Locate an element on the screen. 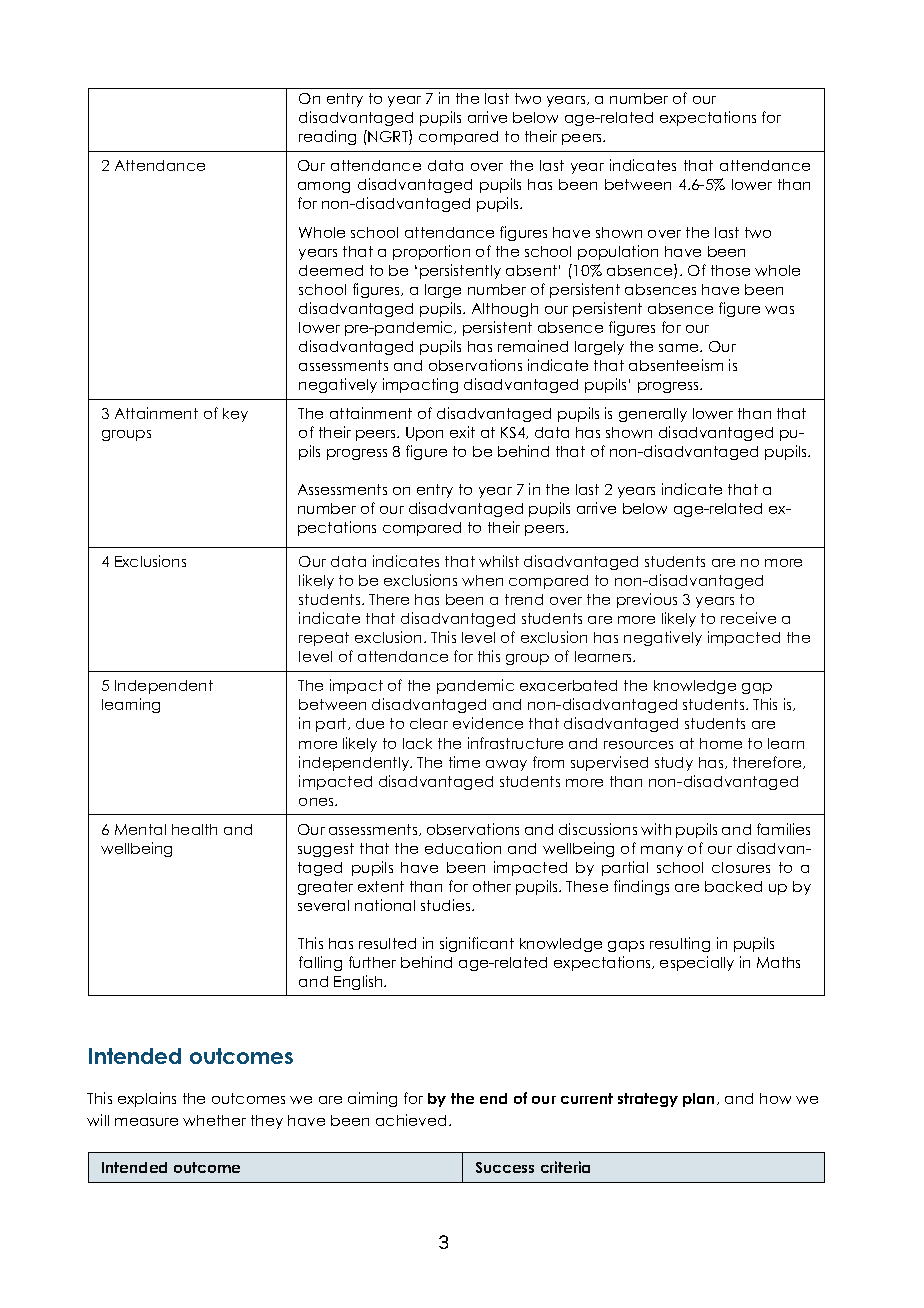 The height and width of the screenshot is (1308, 924). repeat is located at coordinates (324, 639).
